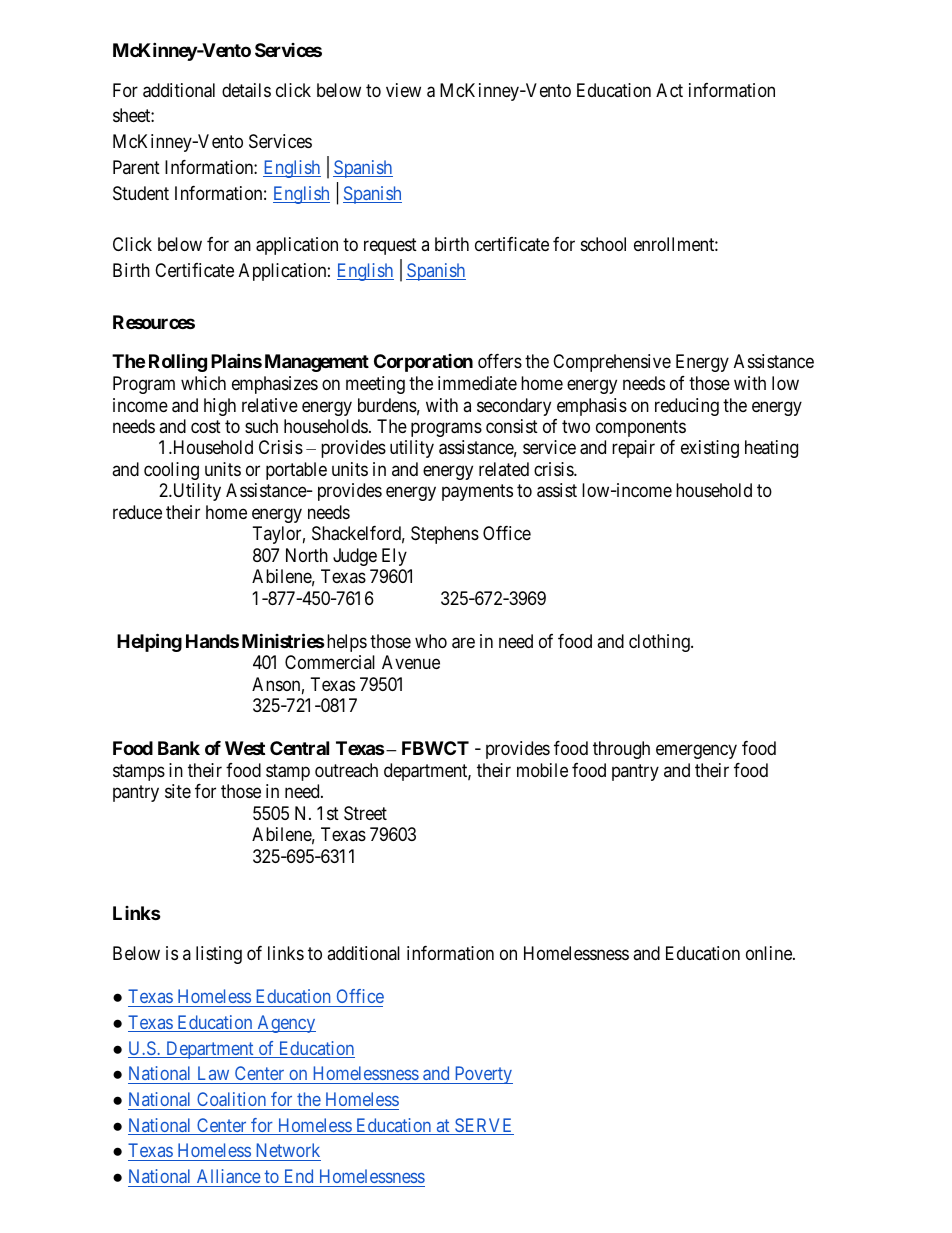  I want to click on payments, so click(477, 493).
